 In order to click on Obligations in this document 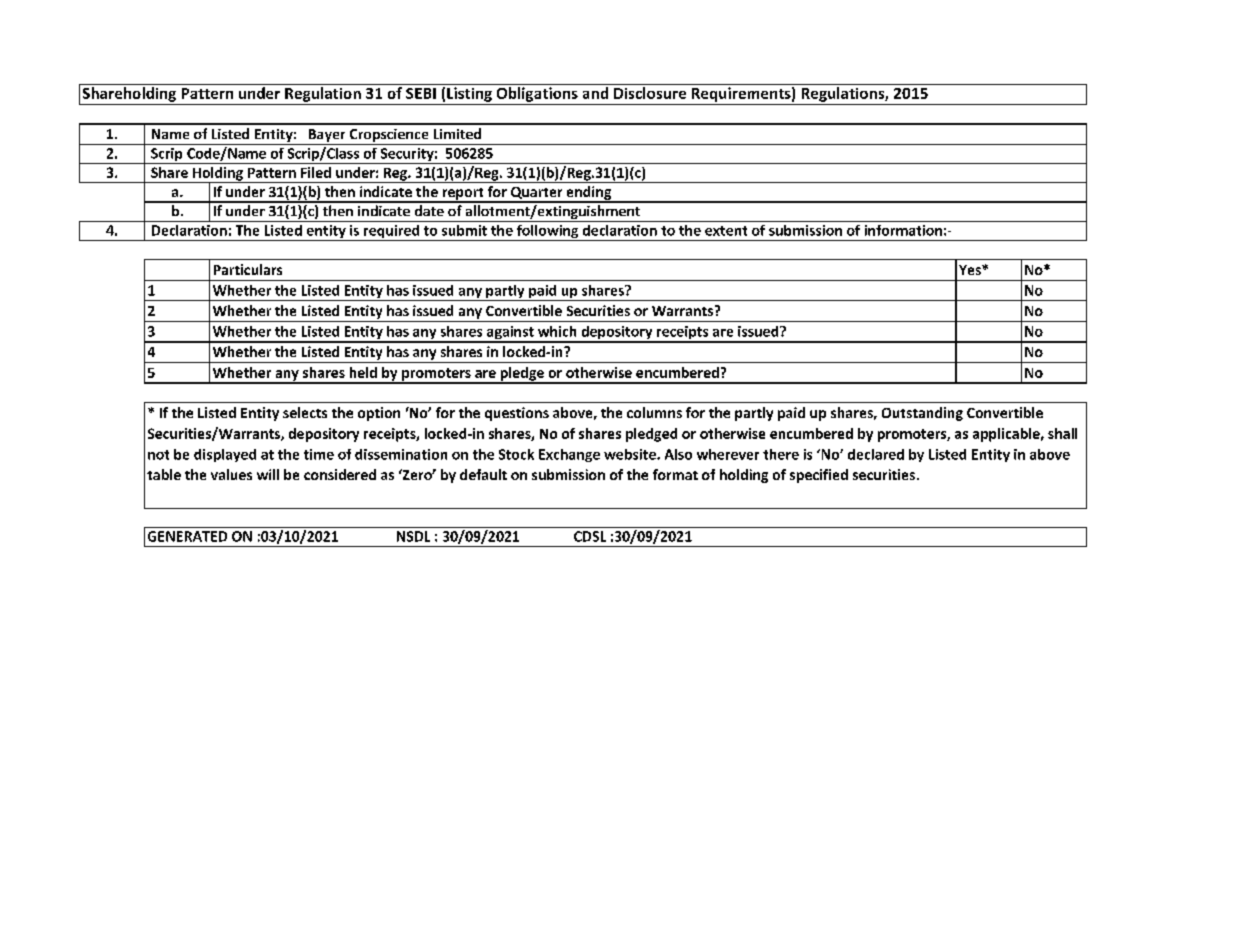, I will do `click(537, 93)`.
